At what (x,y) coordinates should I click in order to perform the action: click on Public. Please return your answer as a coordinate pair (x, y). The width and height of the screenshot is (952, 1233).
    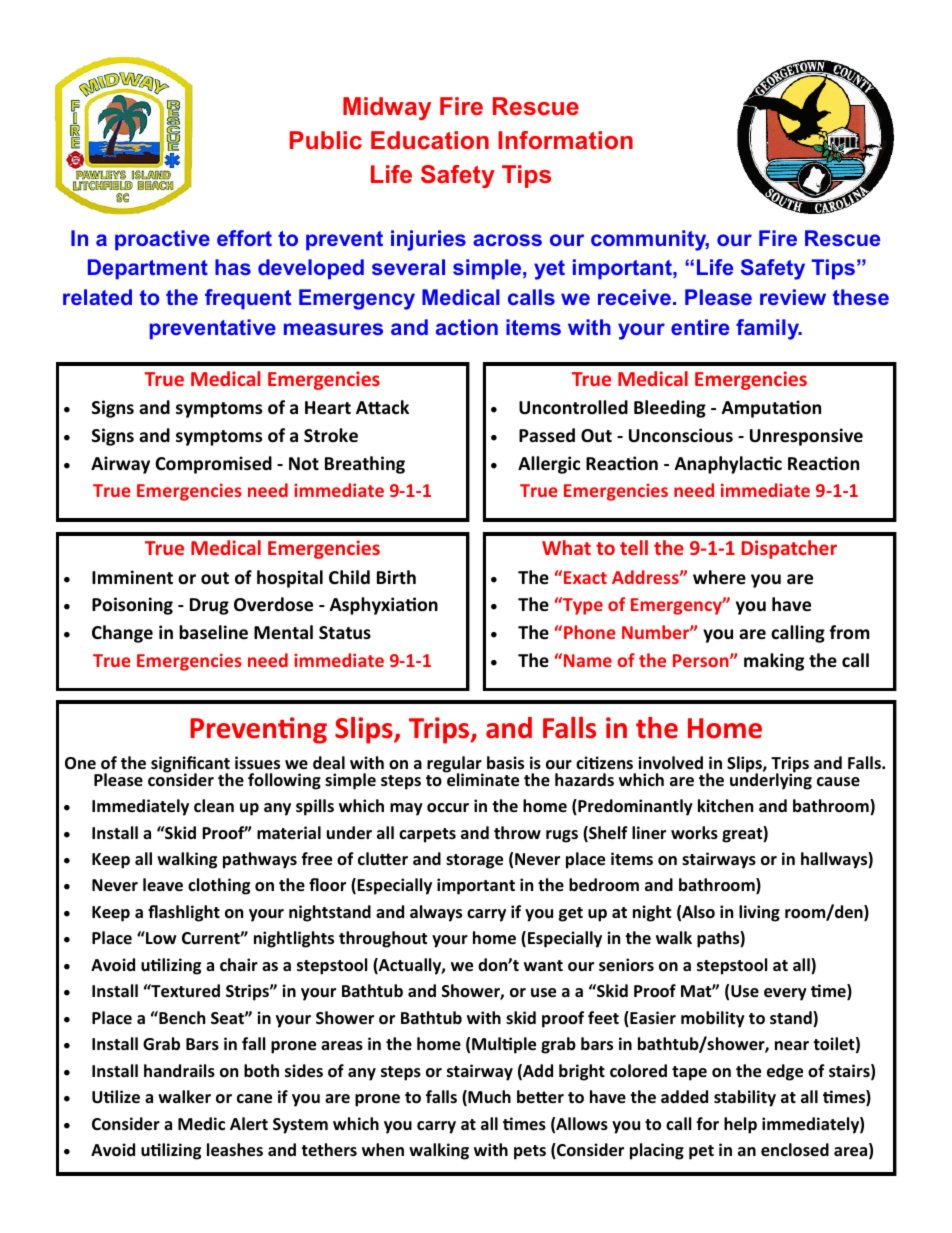
    Looking at the image, I should click on (326, 140).
